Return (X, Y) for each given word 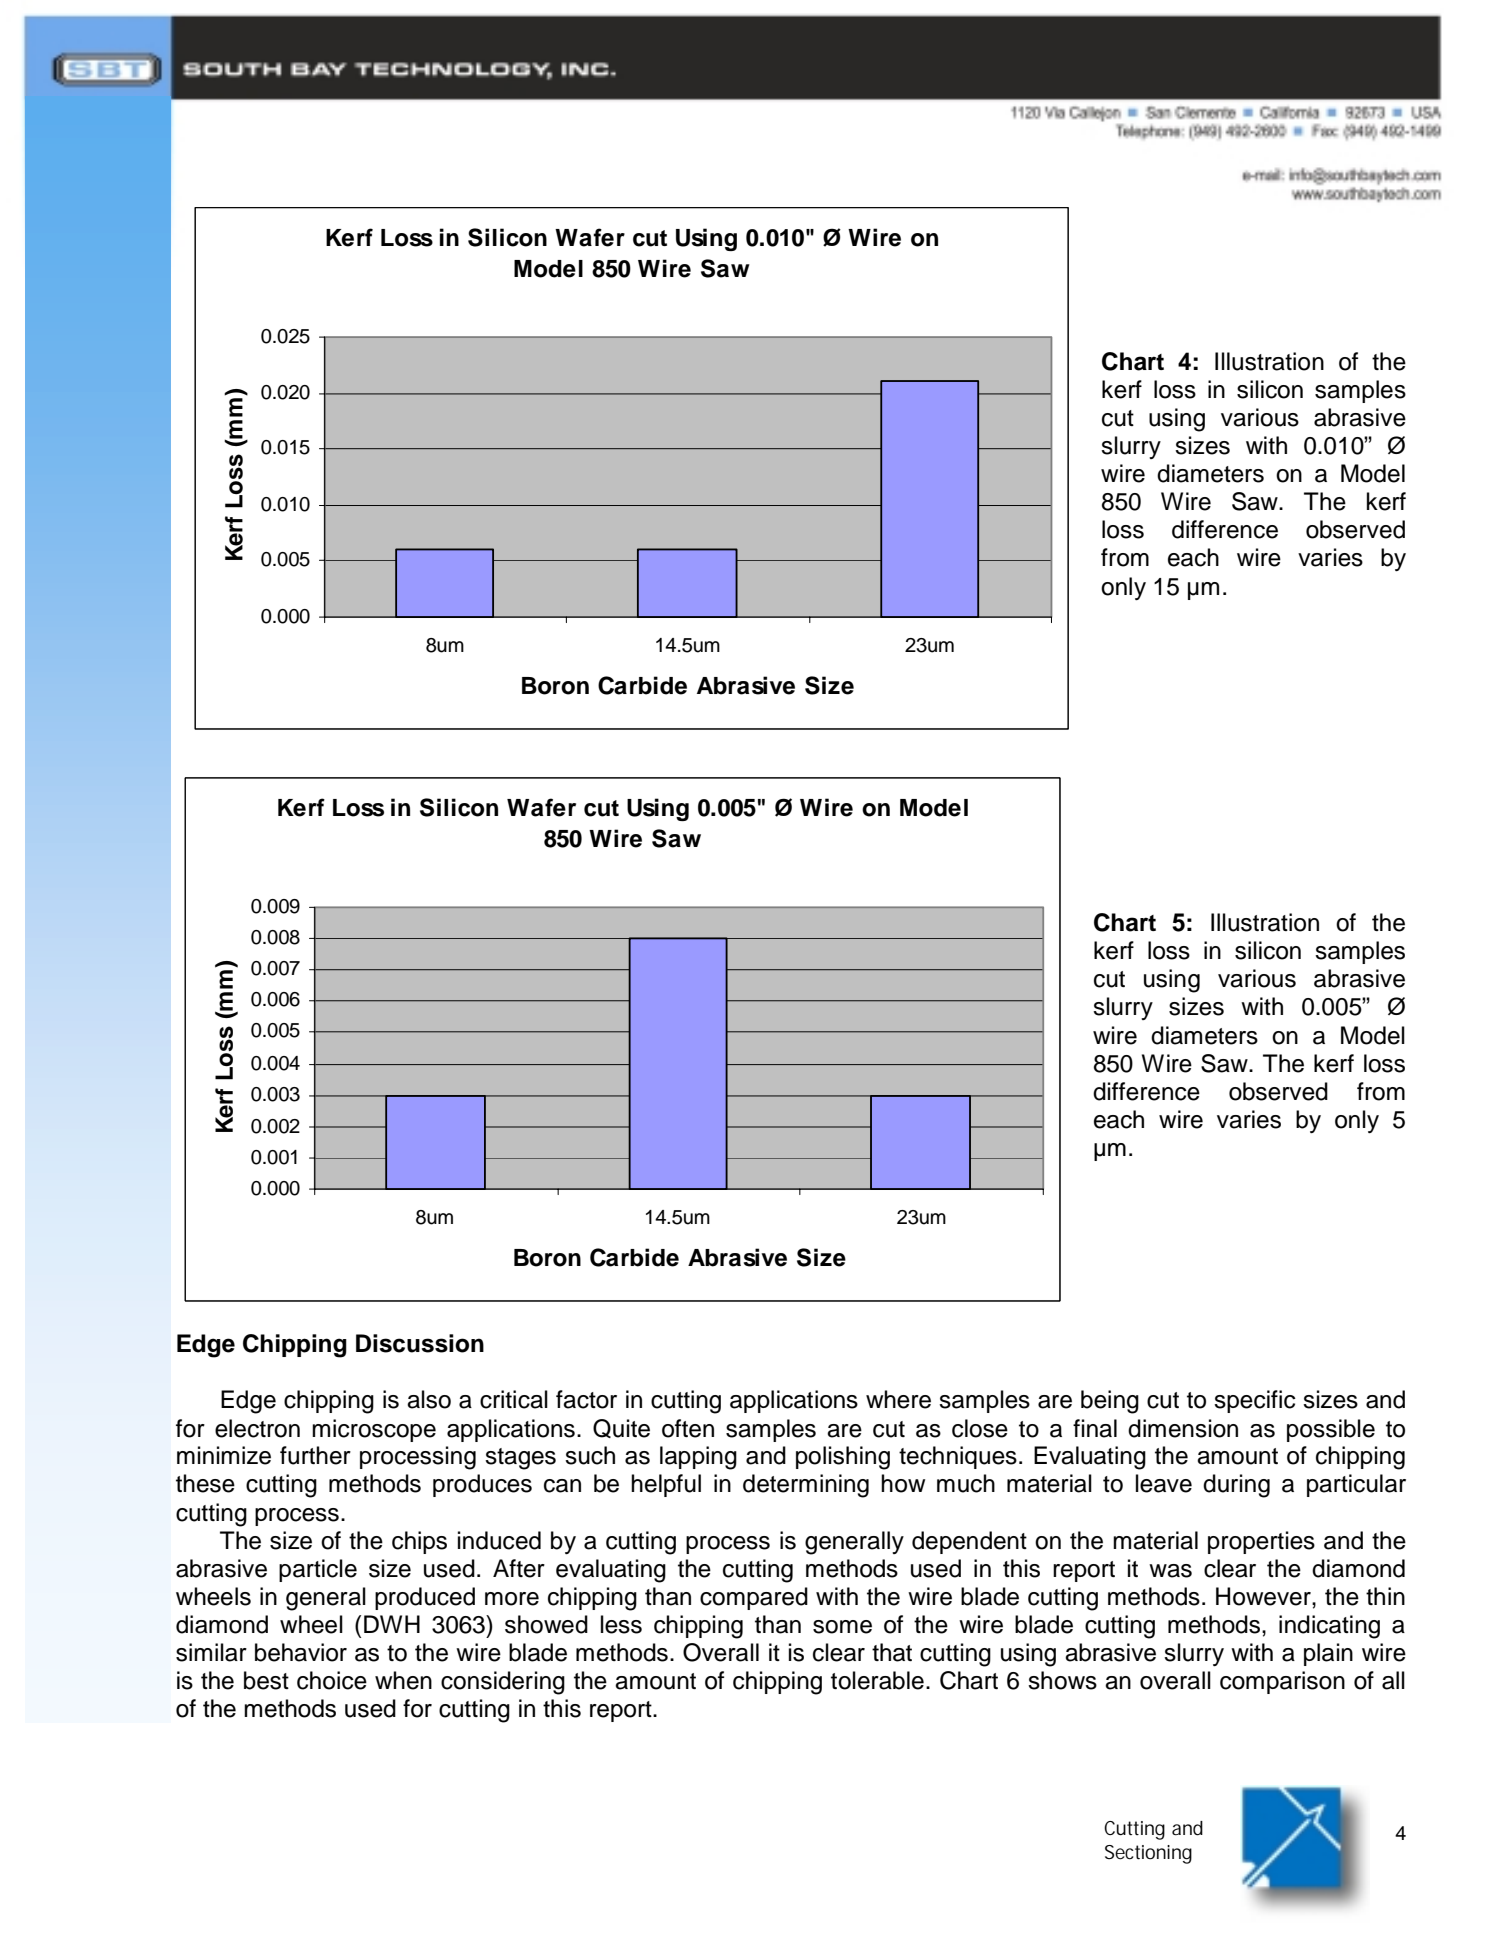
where (898, 1399)
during (1236, 1486)
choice (332, 1680)
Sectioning (1148, 1854)
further (315, 1455)
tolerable (877, 1680)
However (1264, 1596)
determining (806, 1486)
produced (425, 1598)
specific (1255, 1401)
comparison (1282, 1682)
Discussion (420, 1343)
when (403, 1680)
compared (754, 1598)
